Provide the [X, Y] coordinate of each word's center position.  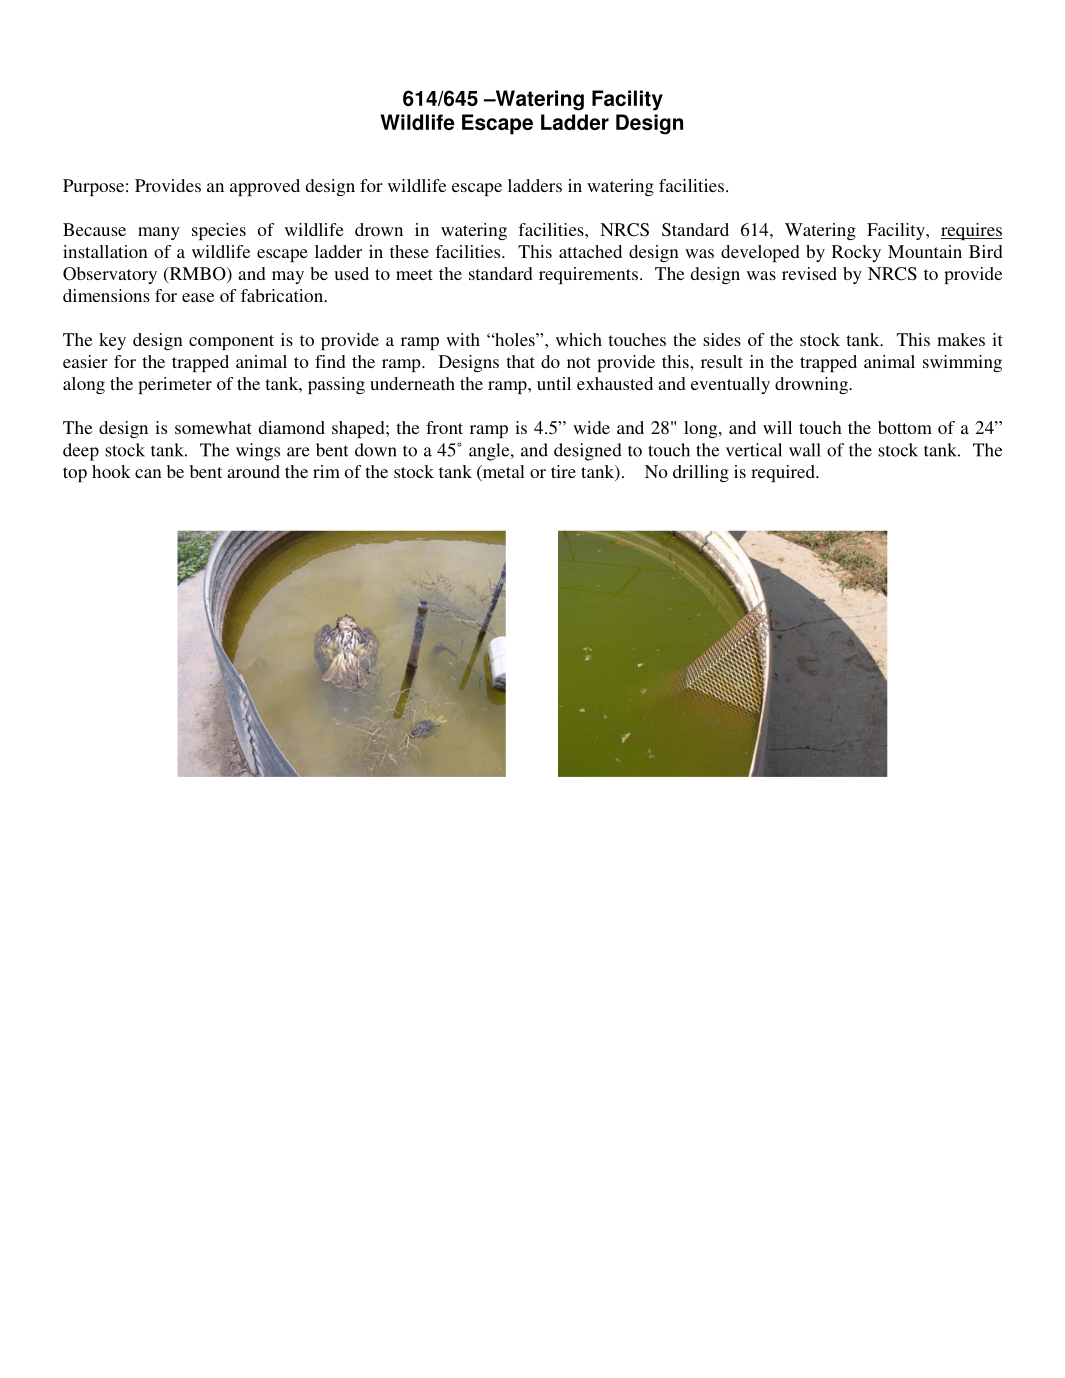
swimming [962, 363]
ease [198, 297]
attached [590, 251]
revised [809, 273]
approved [265, 187]
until [554, 383]
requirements [588, 275]
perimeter [175, 385]
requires [972, 231]
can [148, 473]
